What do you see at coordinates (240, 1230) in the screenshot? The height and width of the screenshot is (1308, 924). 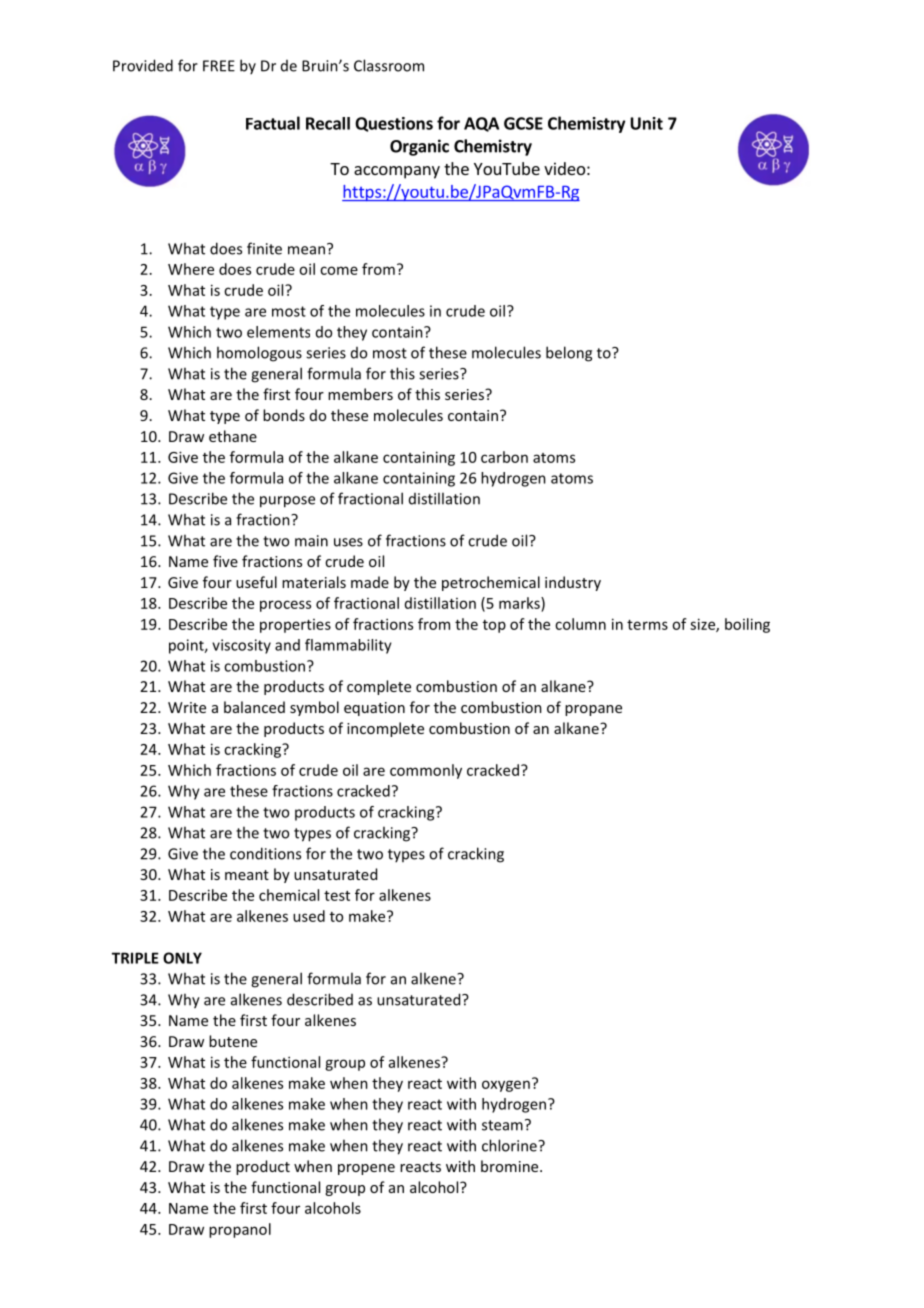 I see `propanol` at bounding box center [240, 1230].
